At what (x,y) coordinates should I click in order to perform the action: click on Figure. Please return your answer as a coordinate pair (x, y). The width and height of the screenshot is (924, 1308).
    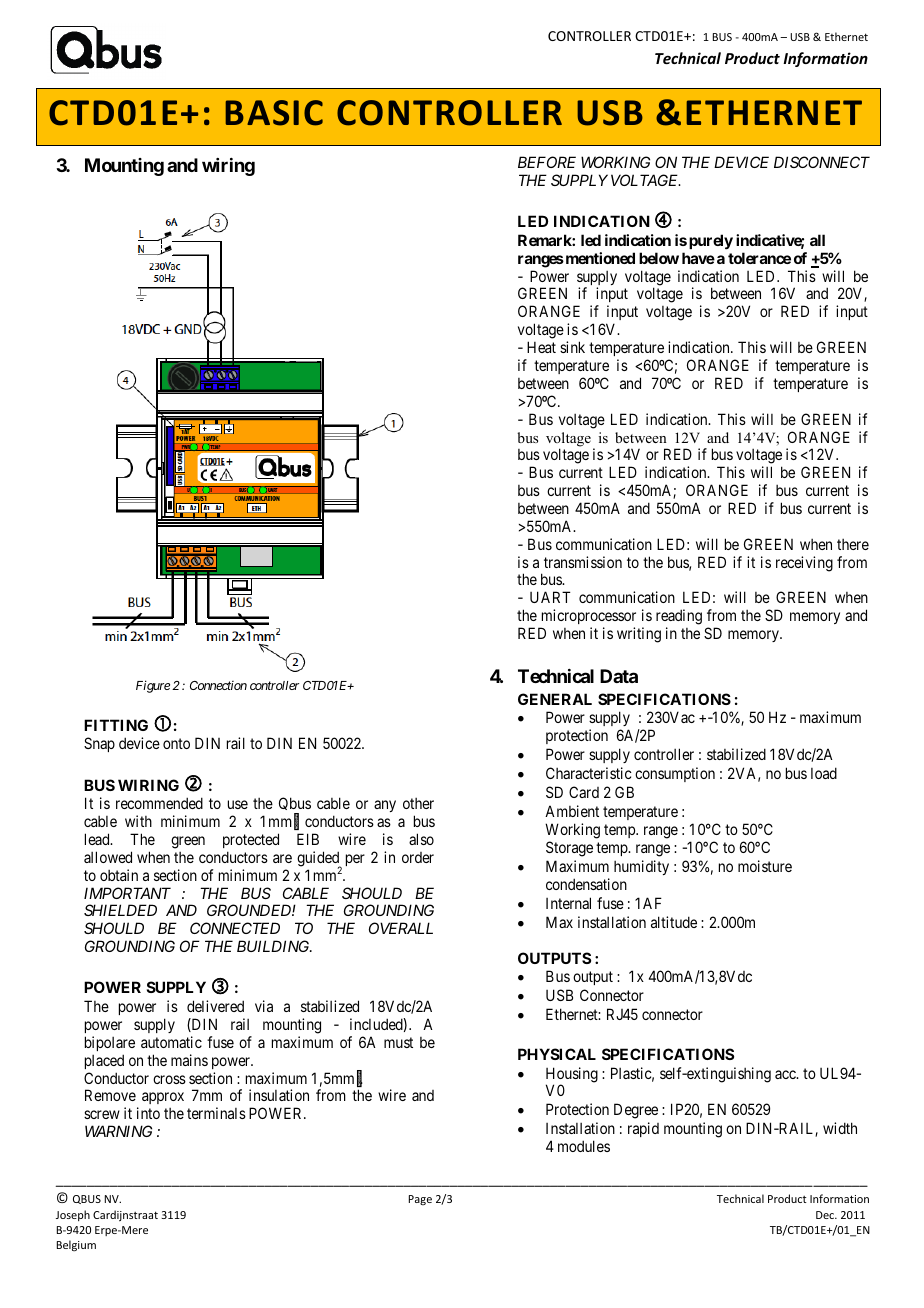
    Looking at the image, I should click on (153, 686).
